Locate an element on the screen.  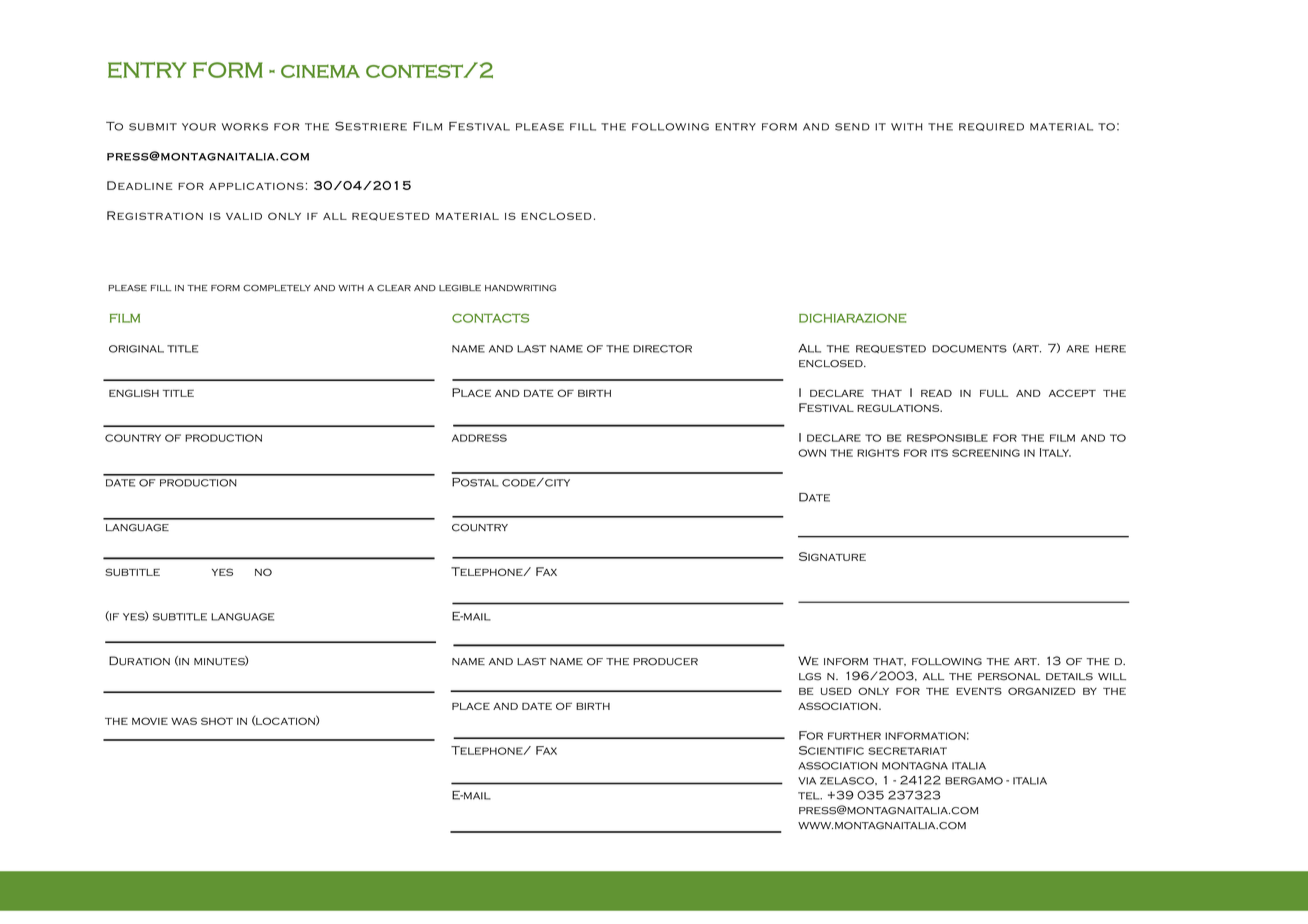
required is located at coordinates (991, 127).
